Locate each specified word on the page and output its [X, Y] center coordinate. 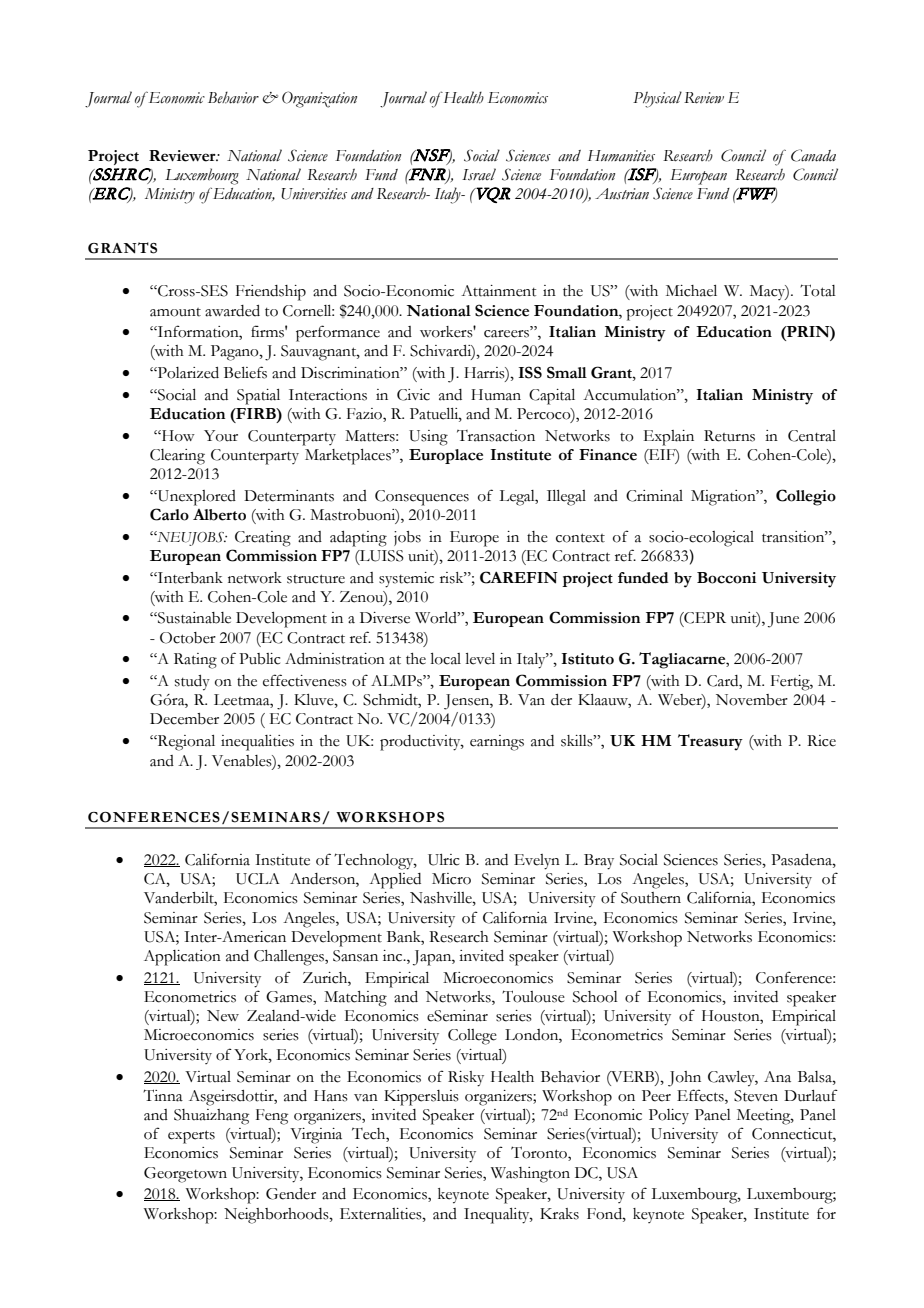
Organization [319, 99]
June [783, 620]
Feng [272, 1117]
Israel [479, 174]
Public [259, 659]
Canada [813, 155]
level [480, 659]
